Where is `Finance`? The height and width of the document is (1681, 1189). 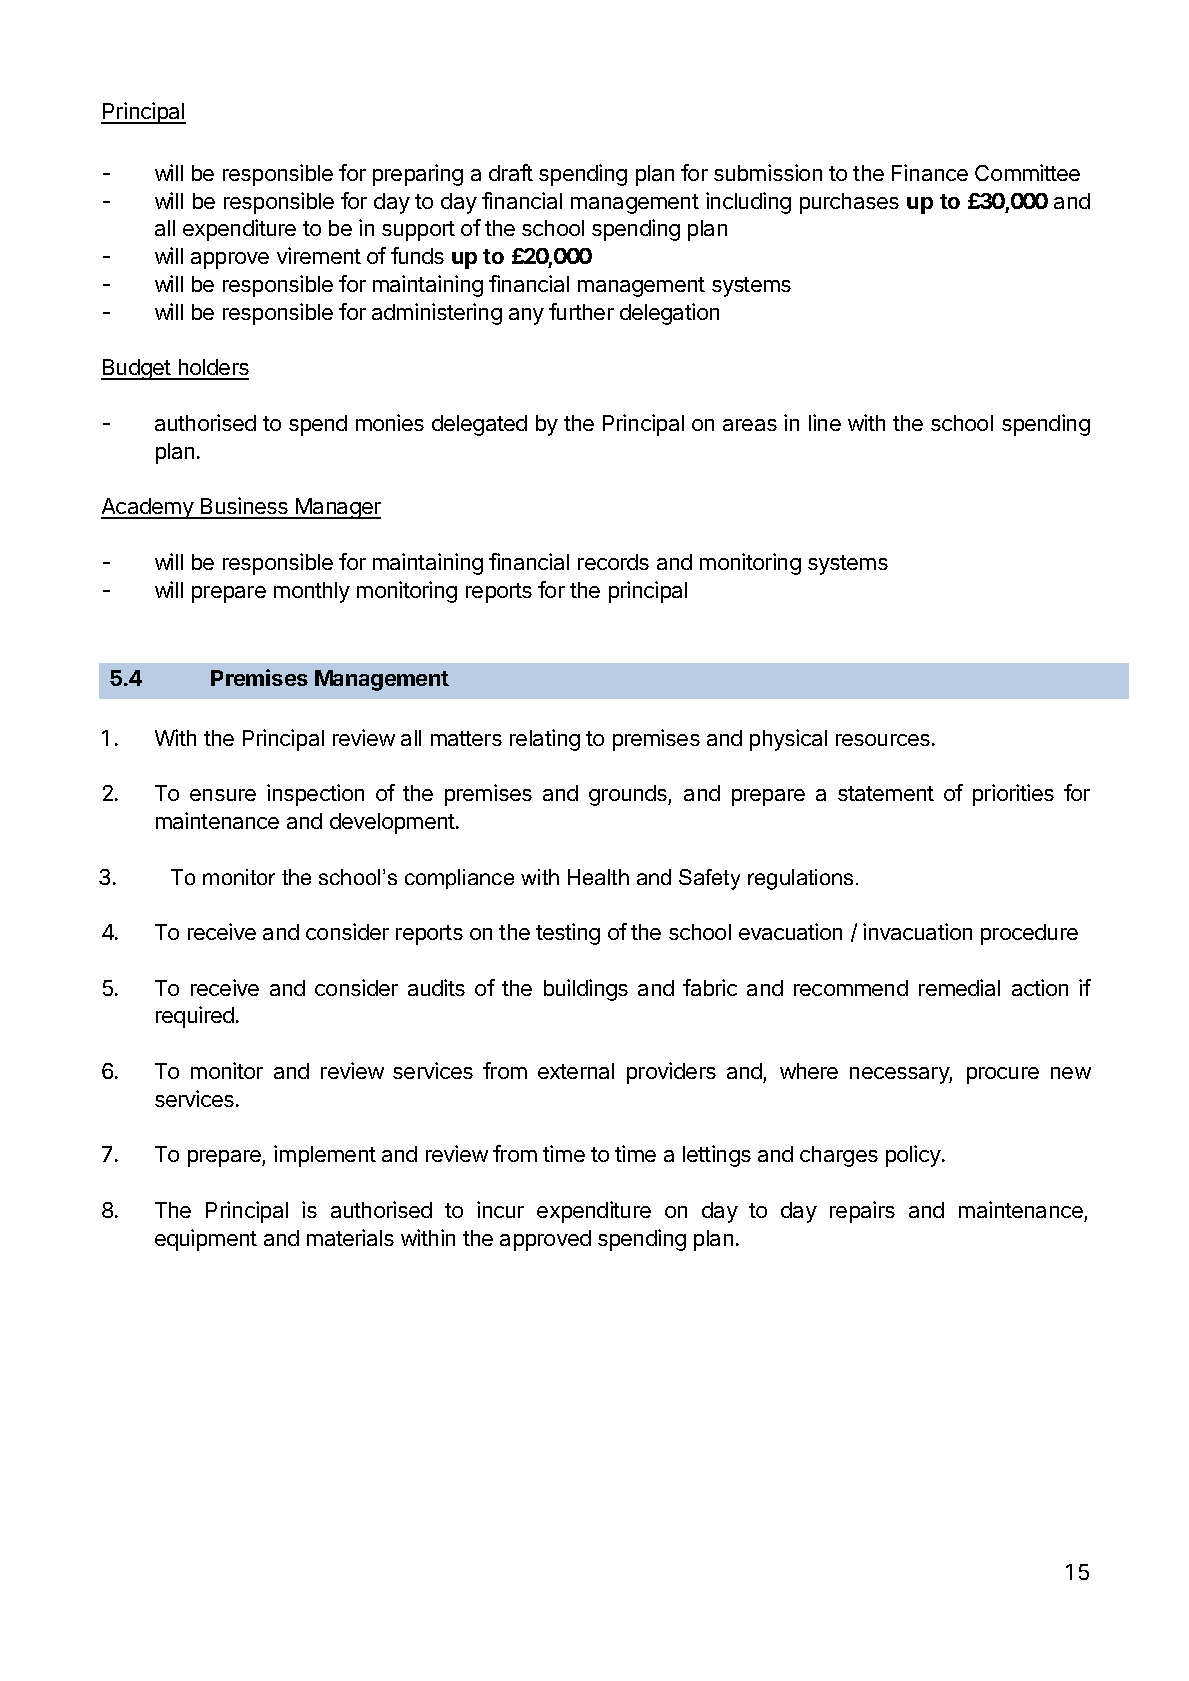
Finance is located at coordinates (930, 172).
